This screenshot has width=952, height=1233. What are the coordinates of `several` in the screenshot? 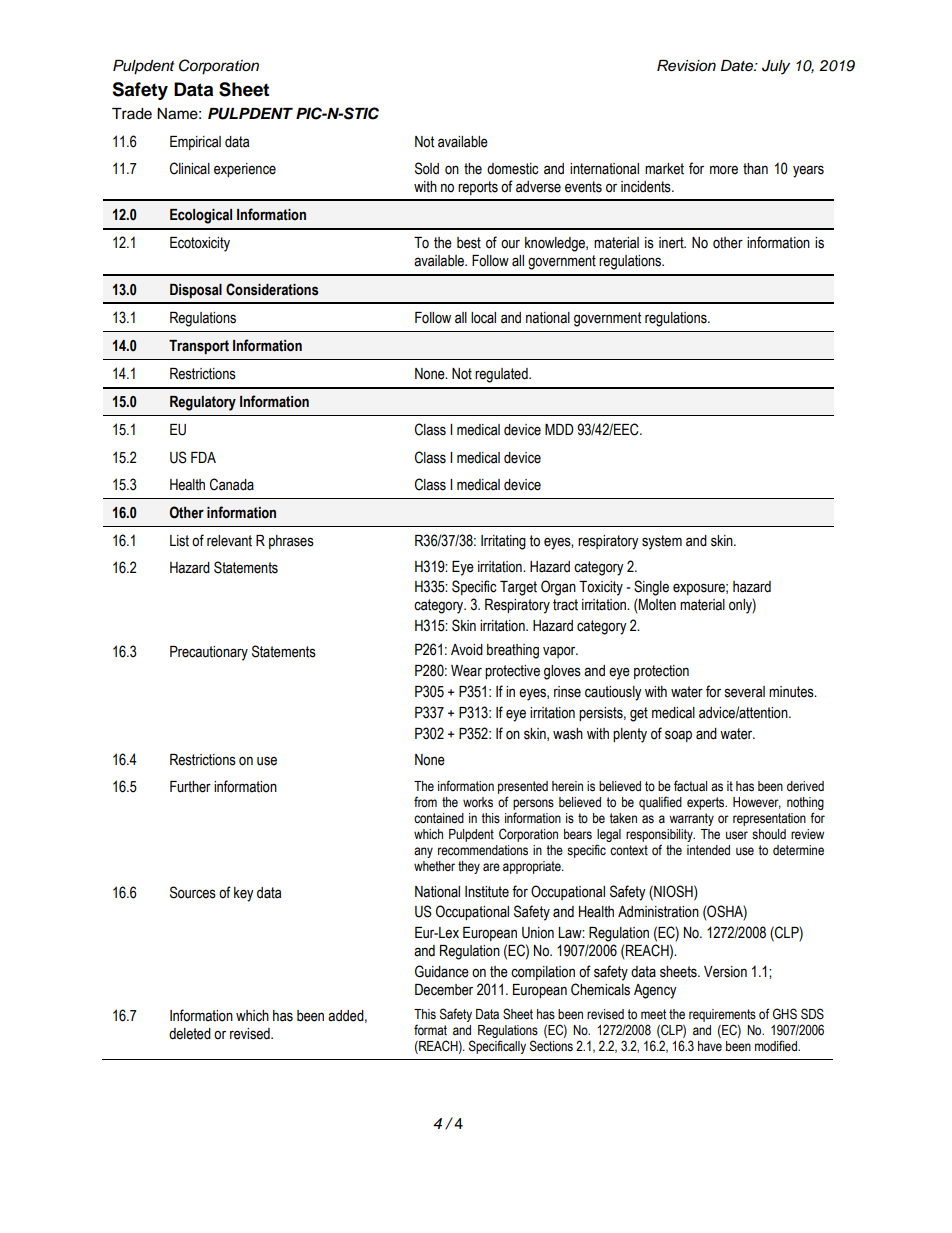 It's located at (745, 692).
